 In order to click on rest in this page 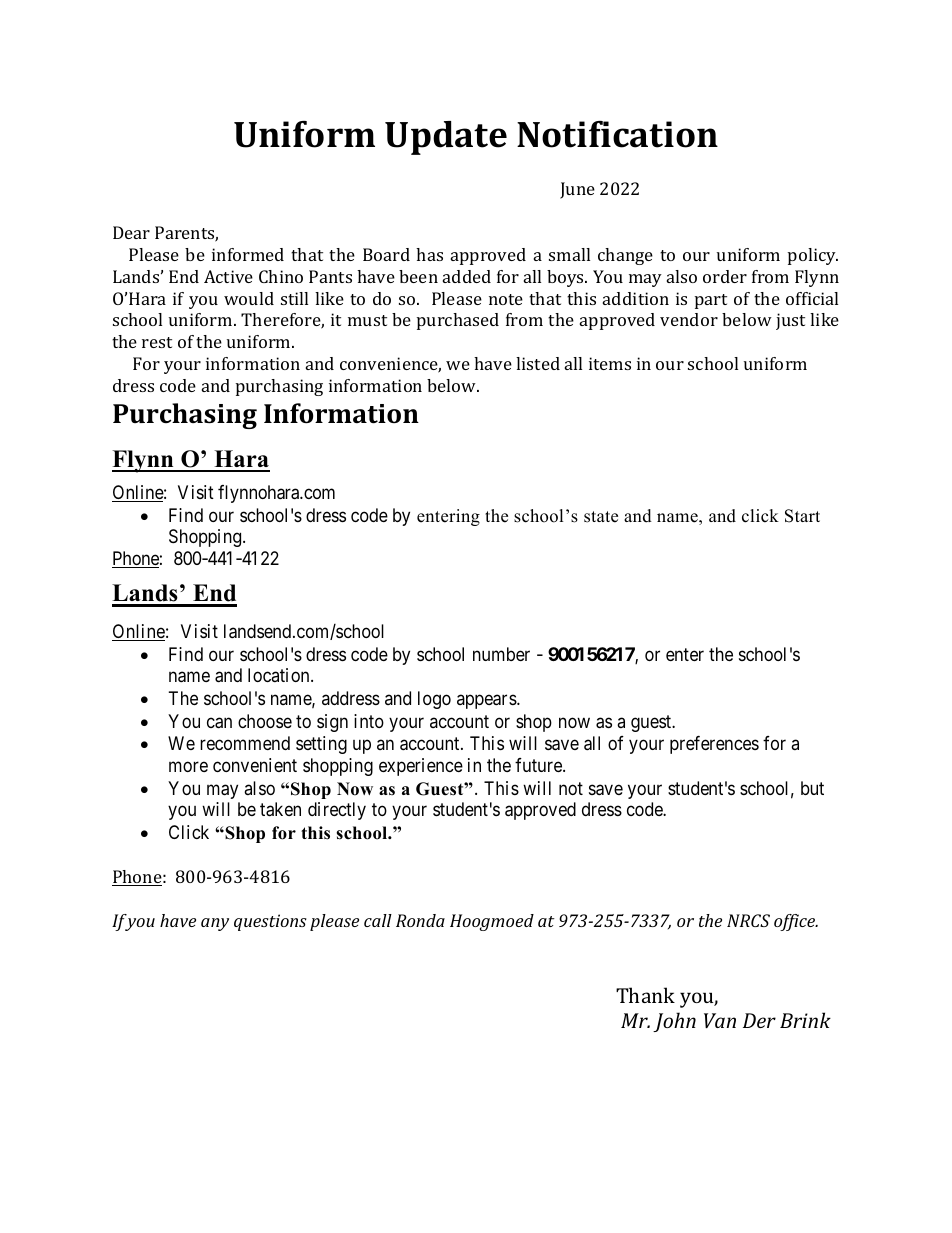, I will do `click(157, 342)`.
